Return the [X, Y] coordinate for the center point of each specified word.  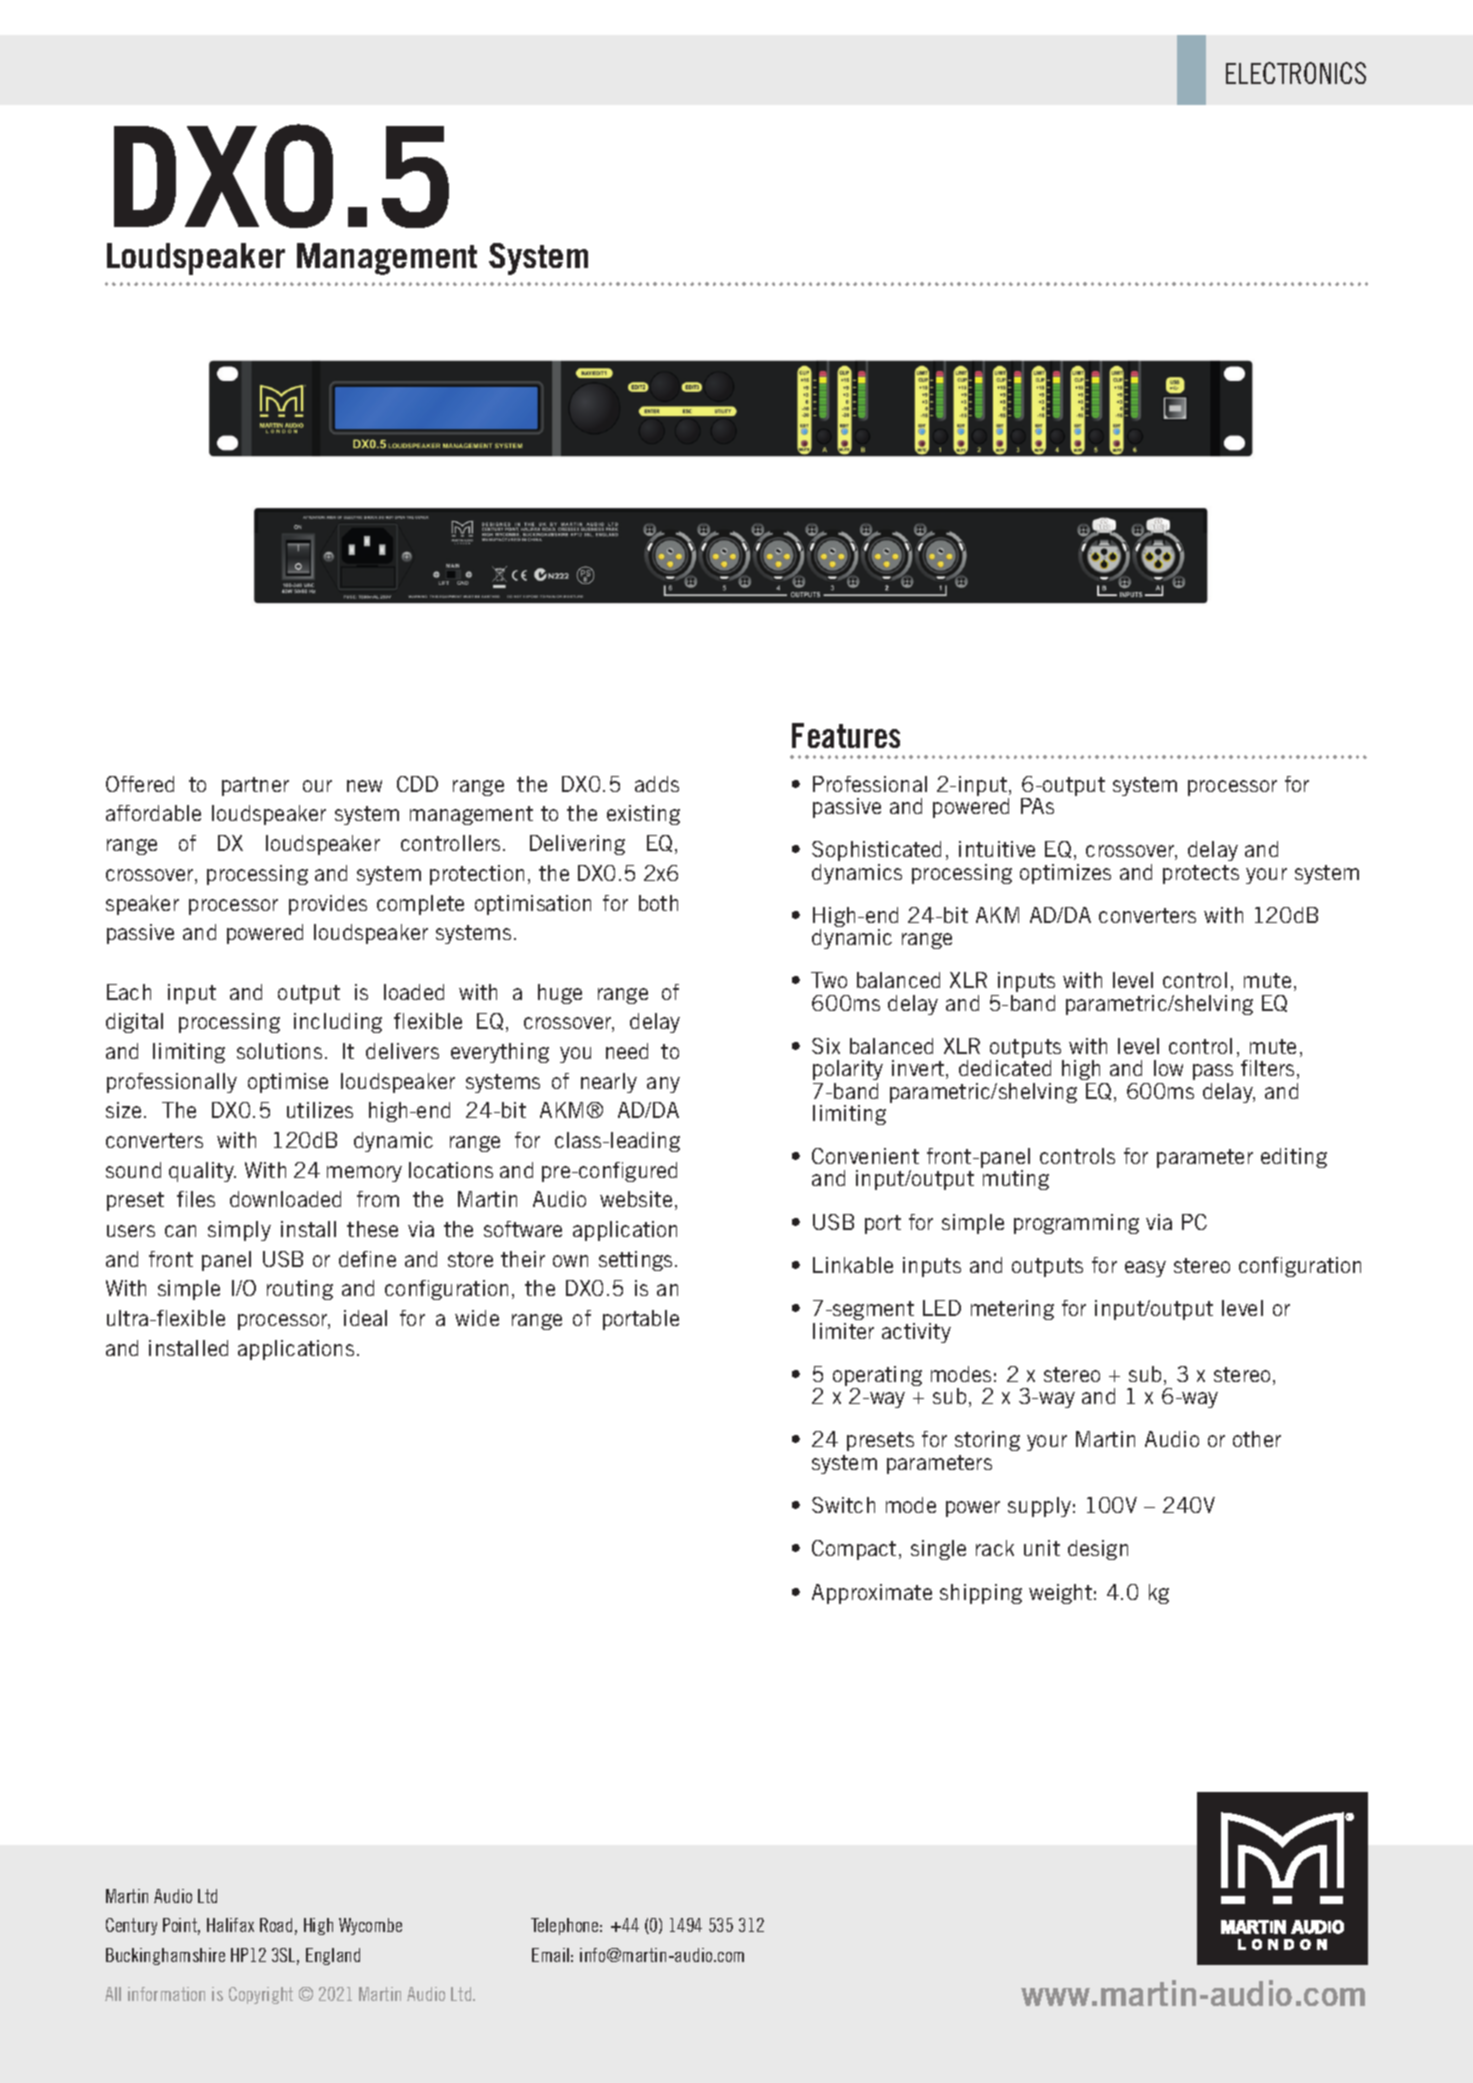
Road [276, 1925]
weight [1060, 1594]
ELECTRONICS [1296, 73]
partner [255, 786]
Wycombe [370, 1926]
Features [846, 735]
